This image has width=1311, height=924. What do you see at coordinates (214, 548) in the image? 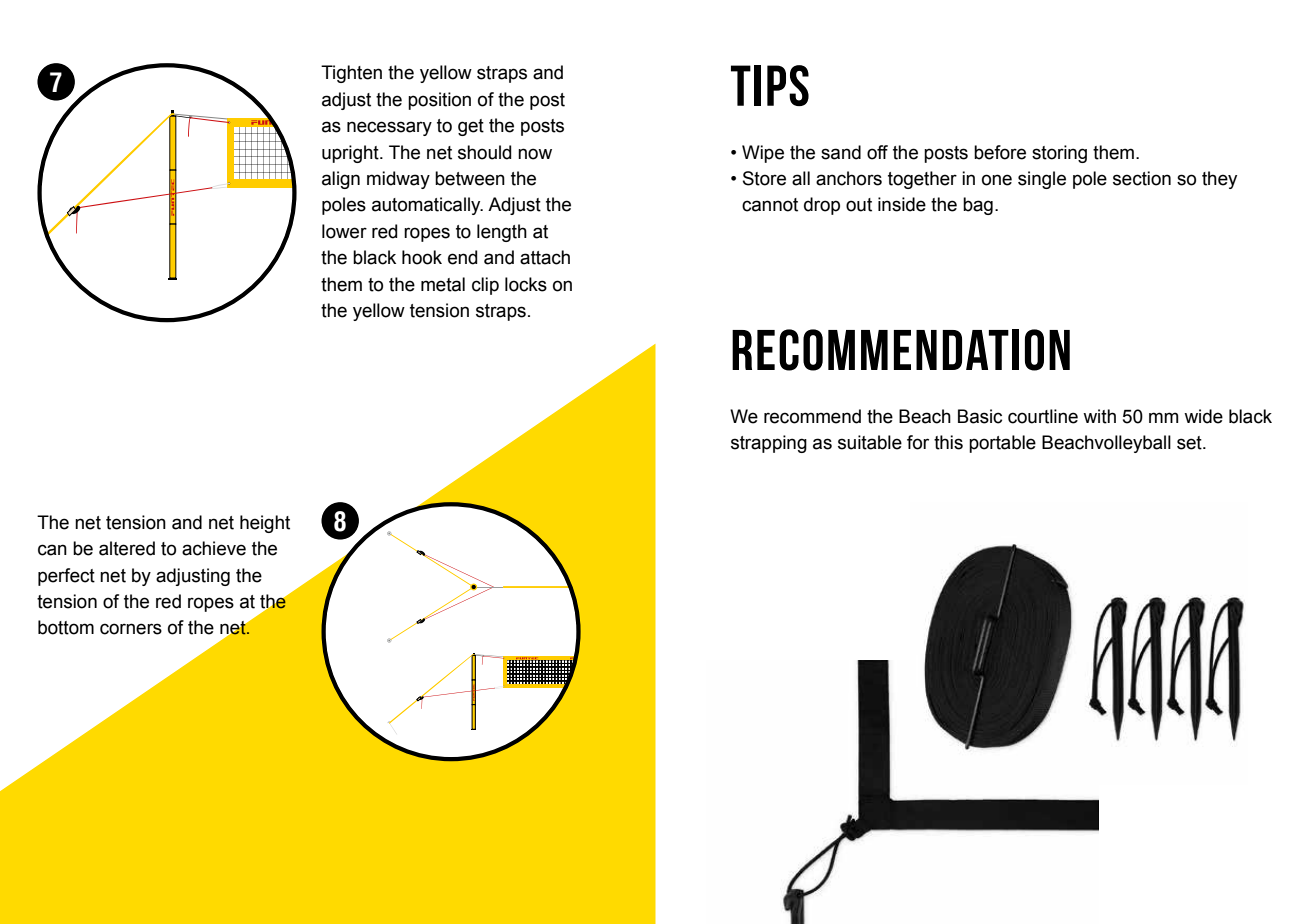
I see `achieve` at bounding box center [214, 548].
